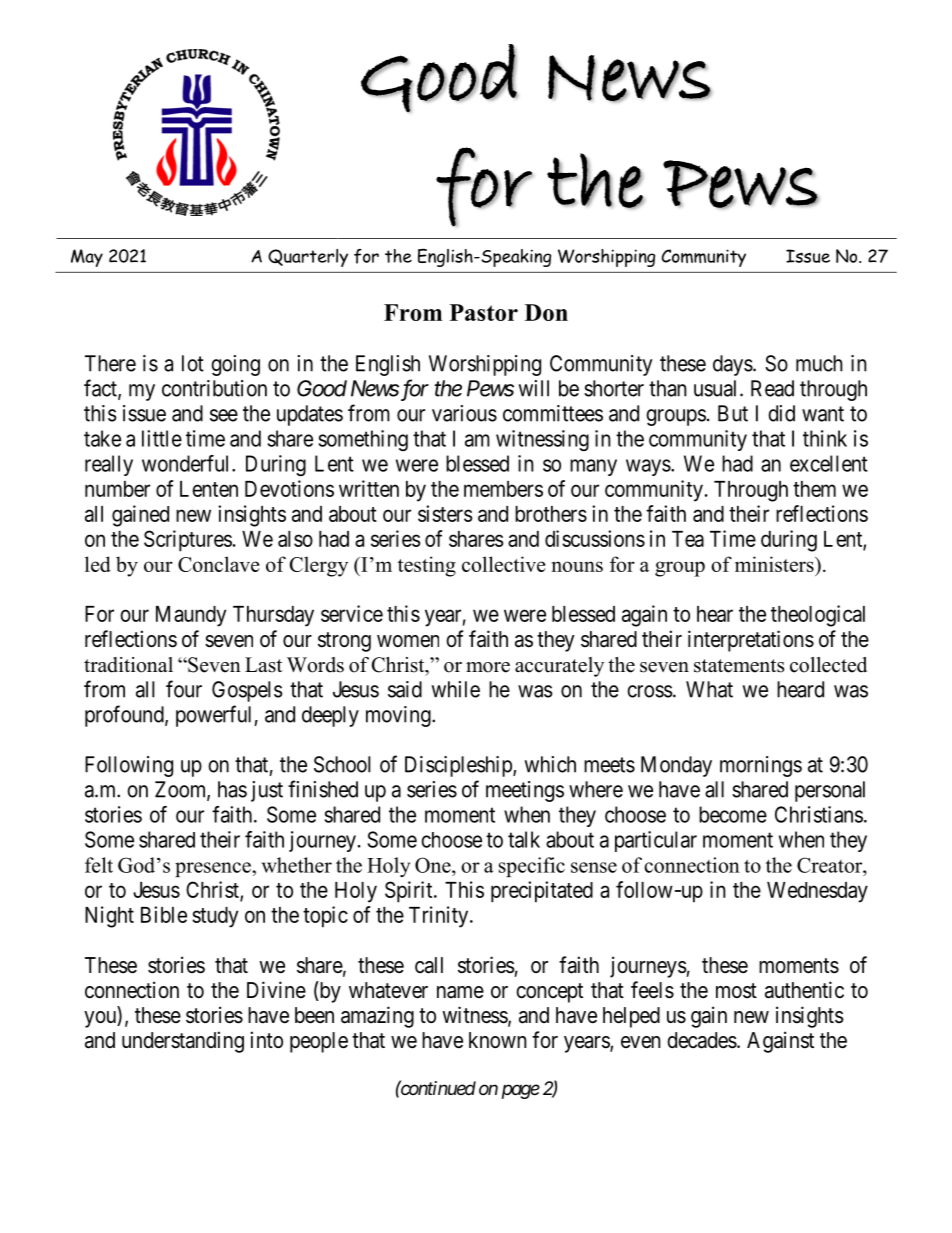  Describe the element at coordinates (739, 666) in the document. I see `statements` at that location.
